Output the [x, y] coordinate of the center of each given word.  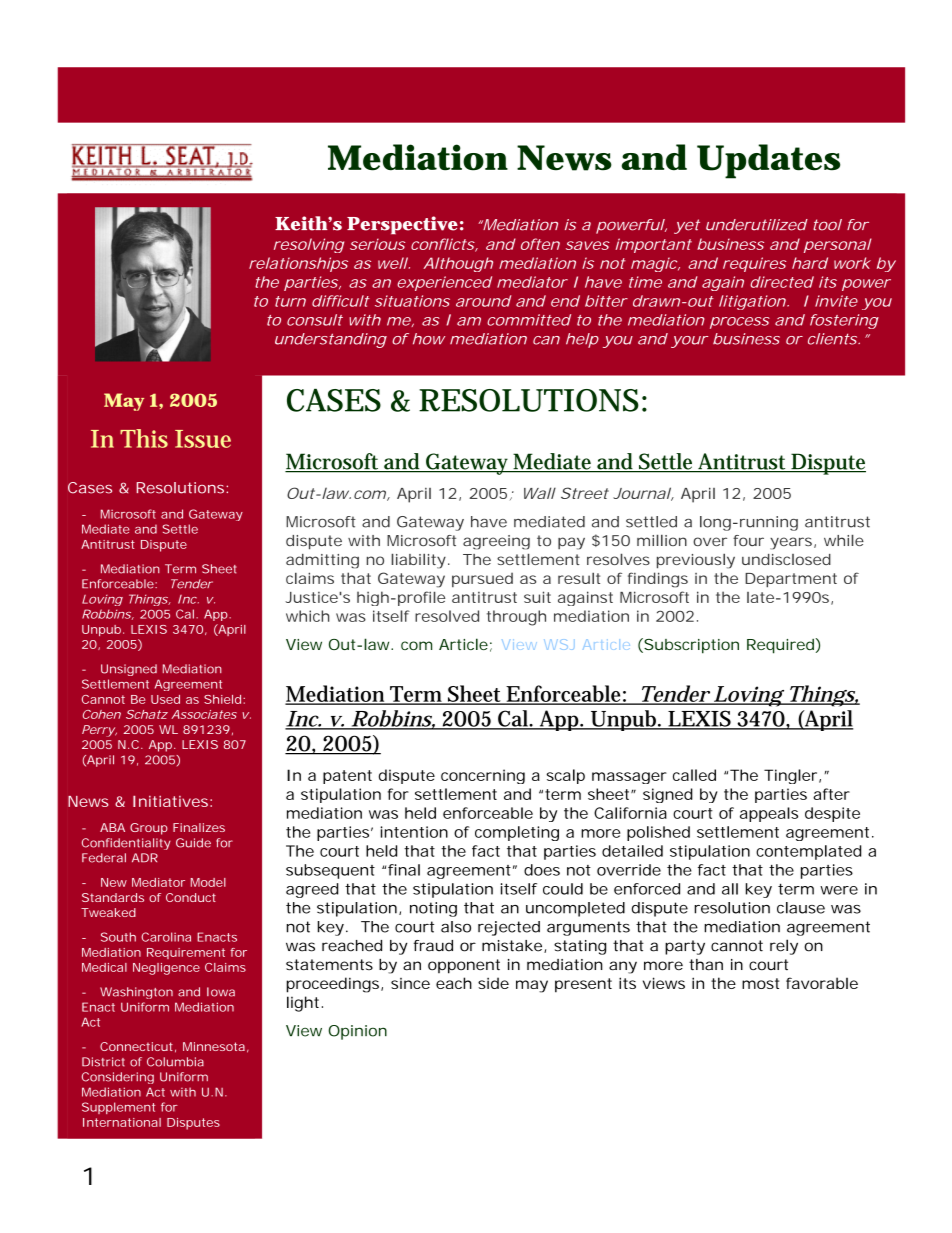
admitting [322, 561]
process [740, 323]
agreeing [496, 542]
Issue [203, 439]
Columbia [175, 1062]
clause [801, 908]
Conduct [191, 897]
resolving [309, 245]
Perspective [402, 225]
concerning [483, 776]
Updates [768, 161]
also [456, 927]
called [694, 775]
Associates [204, 714]
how [429, 339]
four [748, 540]
